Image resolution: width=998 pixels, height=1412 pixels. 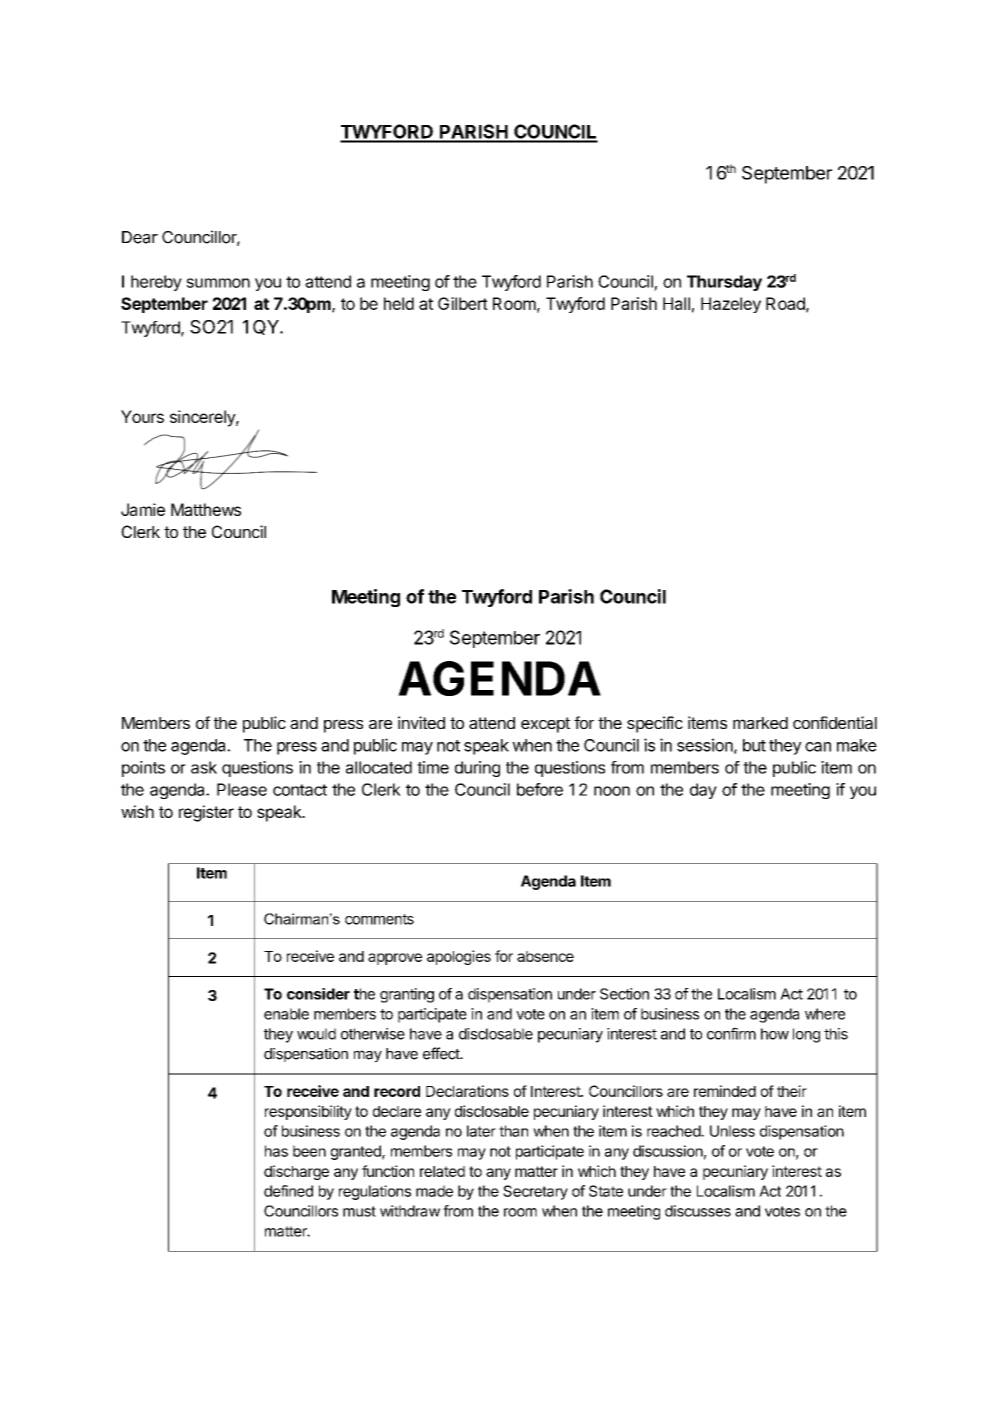 I want to click on apologies, so click(x=459, y=957).
